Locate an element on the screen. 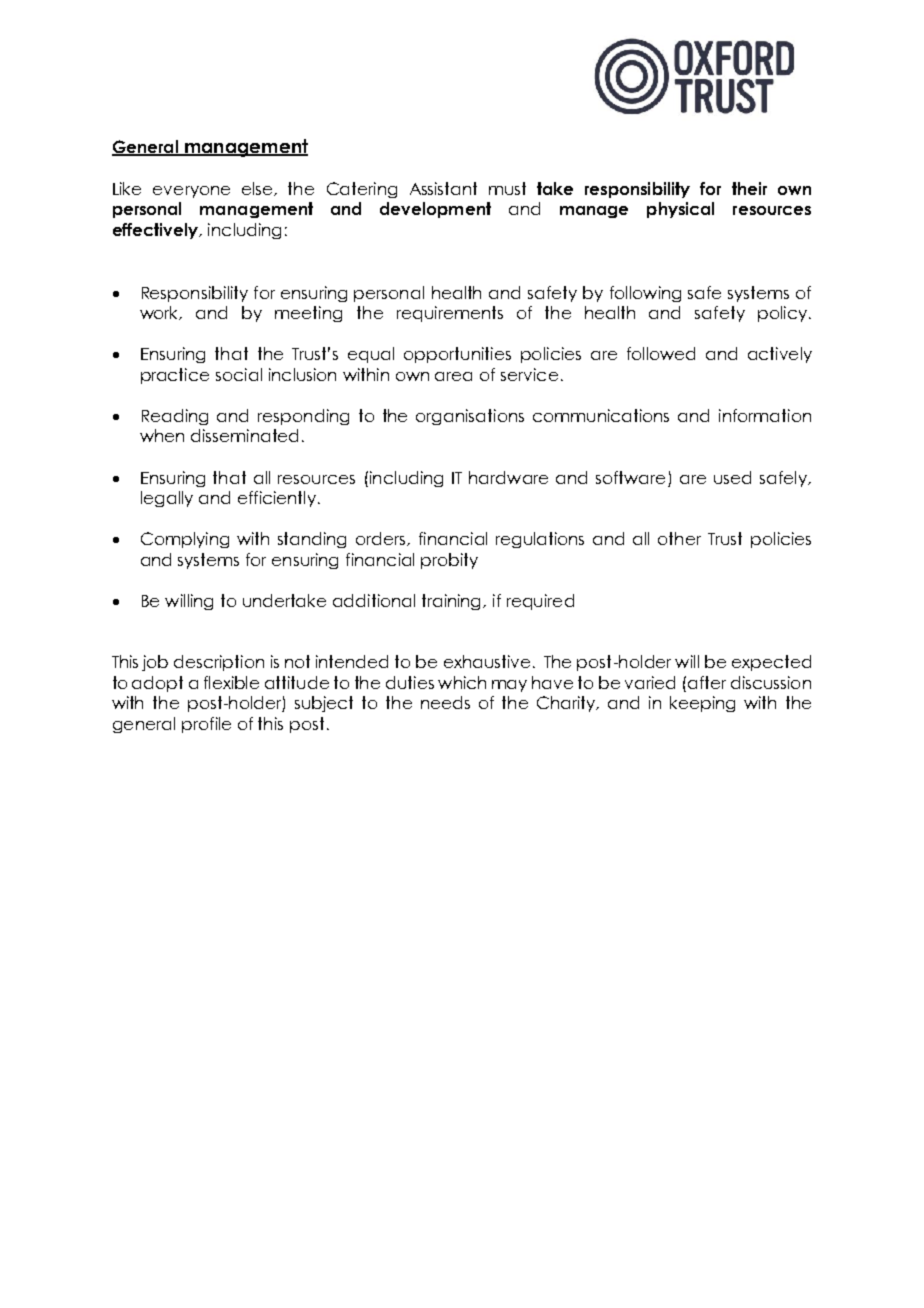 The height and width of the screenshot is (1308, 924). Complying is located at coordinates (185, 540).
